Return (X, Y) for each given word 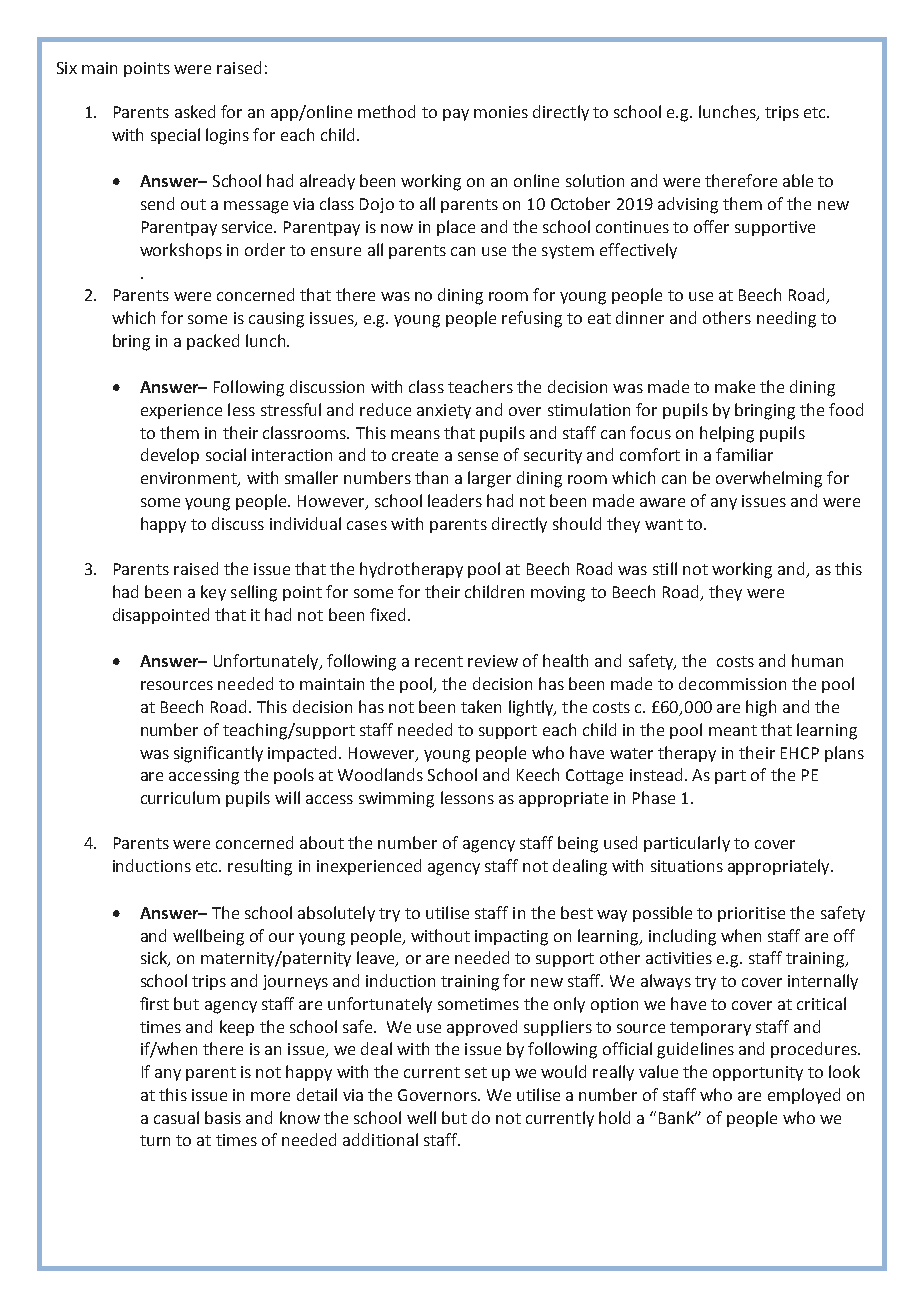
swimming (396, 800)
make (735, 386)
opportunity (758, 1073)
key (213, 593)
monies (501, 112)
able (798, 180)
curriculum (180, 797)
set (476, 1072)
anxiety (444, 411)
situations (687, 866)
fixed (387, 614)
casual (176, 1117)
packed (213, 342)
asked (195, 111)
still (665, 568)
